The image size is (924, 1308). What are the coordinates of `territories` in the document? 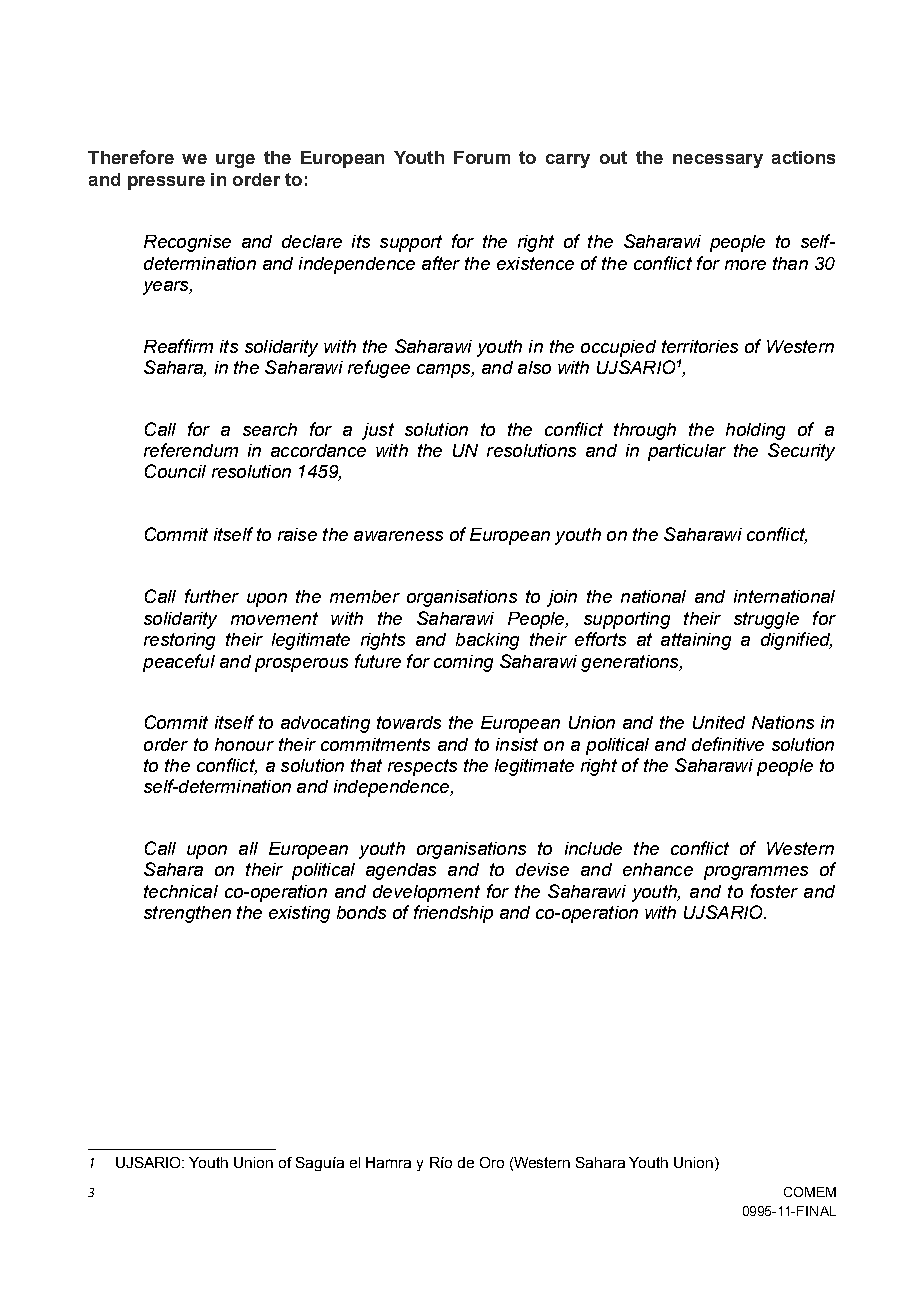 It's located at (700, 346).
